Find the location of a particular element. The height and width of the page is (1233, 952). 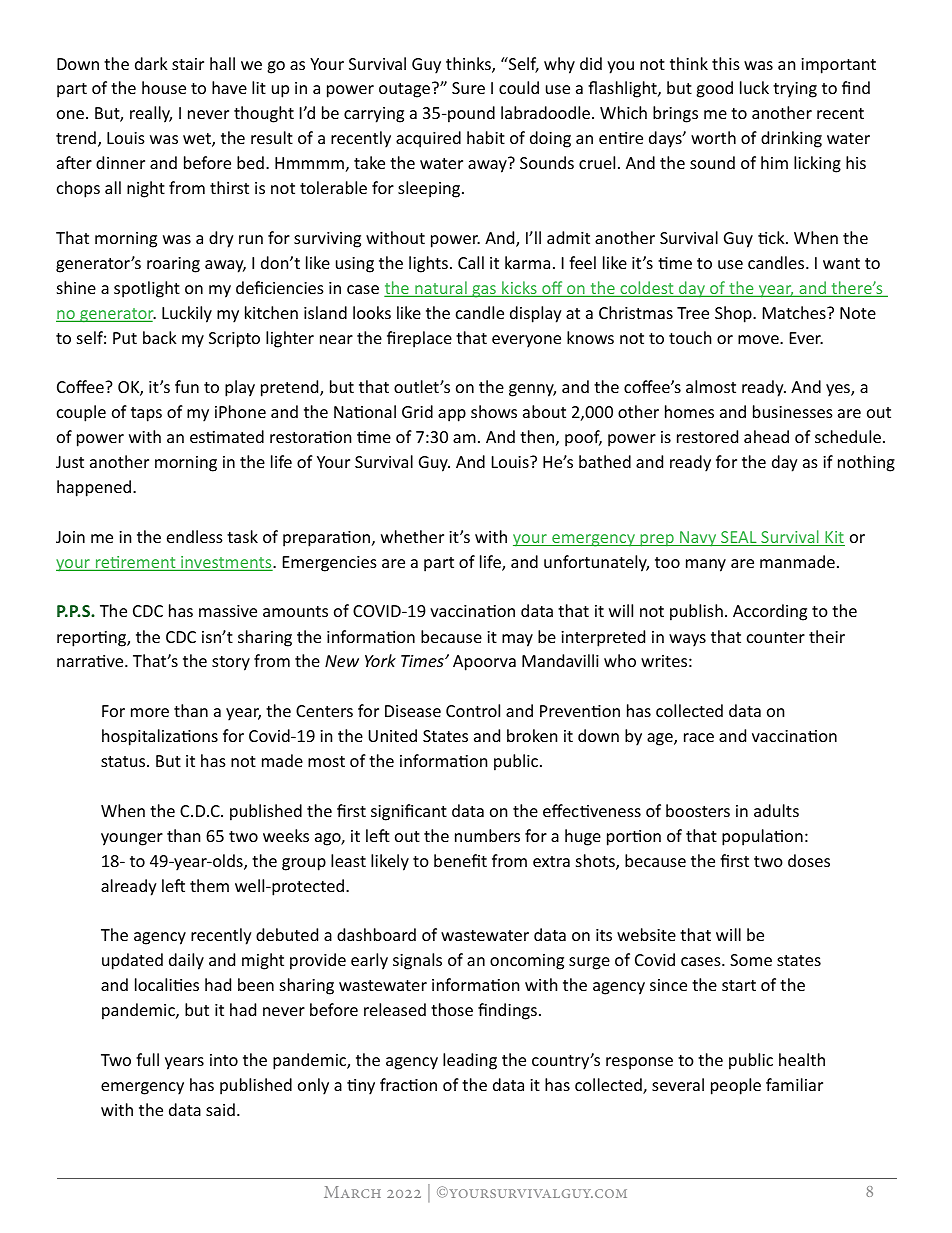

whether is located at coordinates (412, 536).
